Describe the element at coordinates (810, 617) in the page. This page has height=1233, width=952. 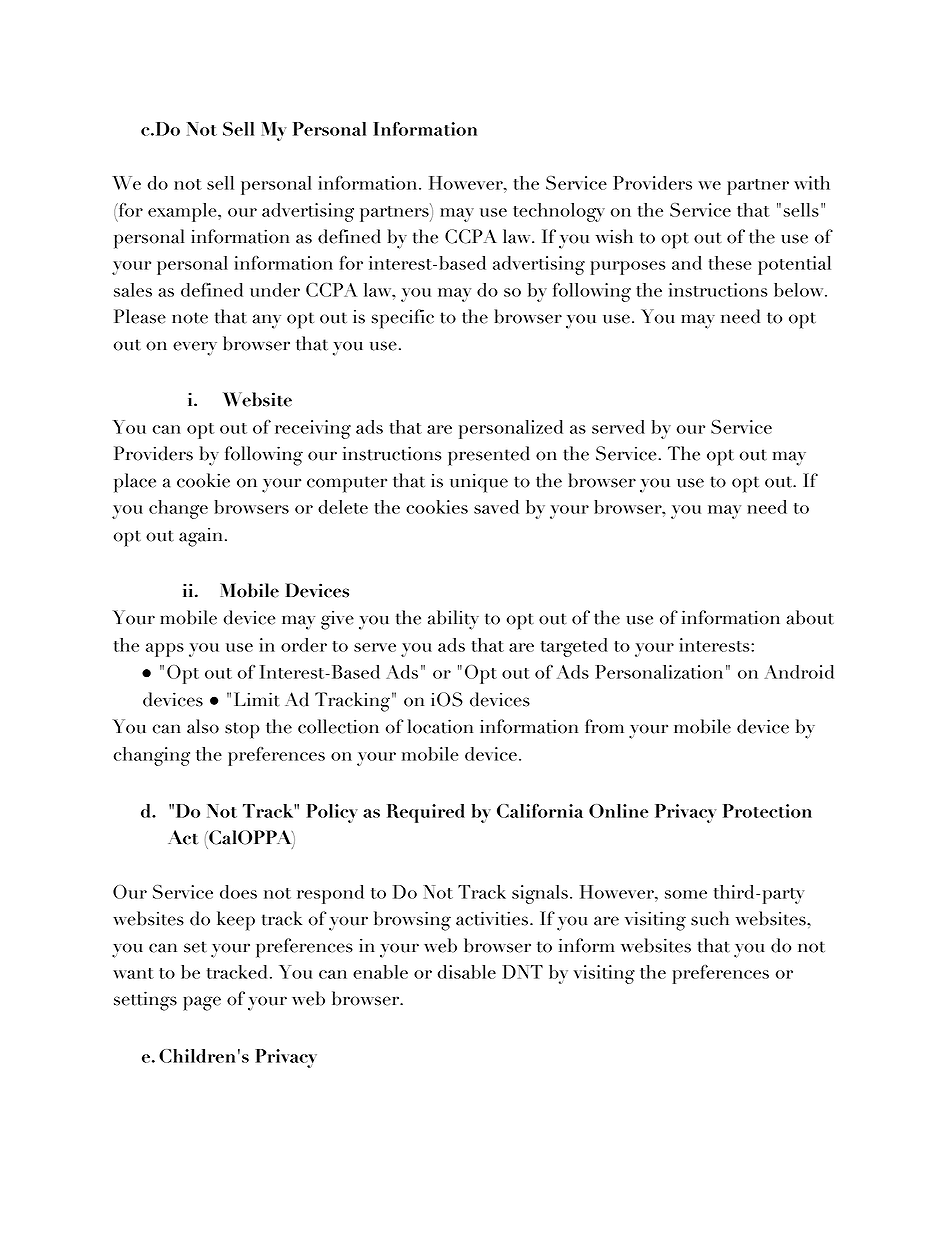
I see `about` at that location.
